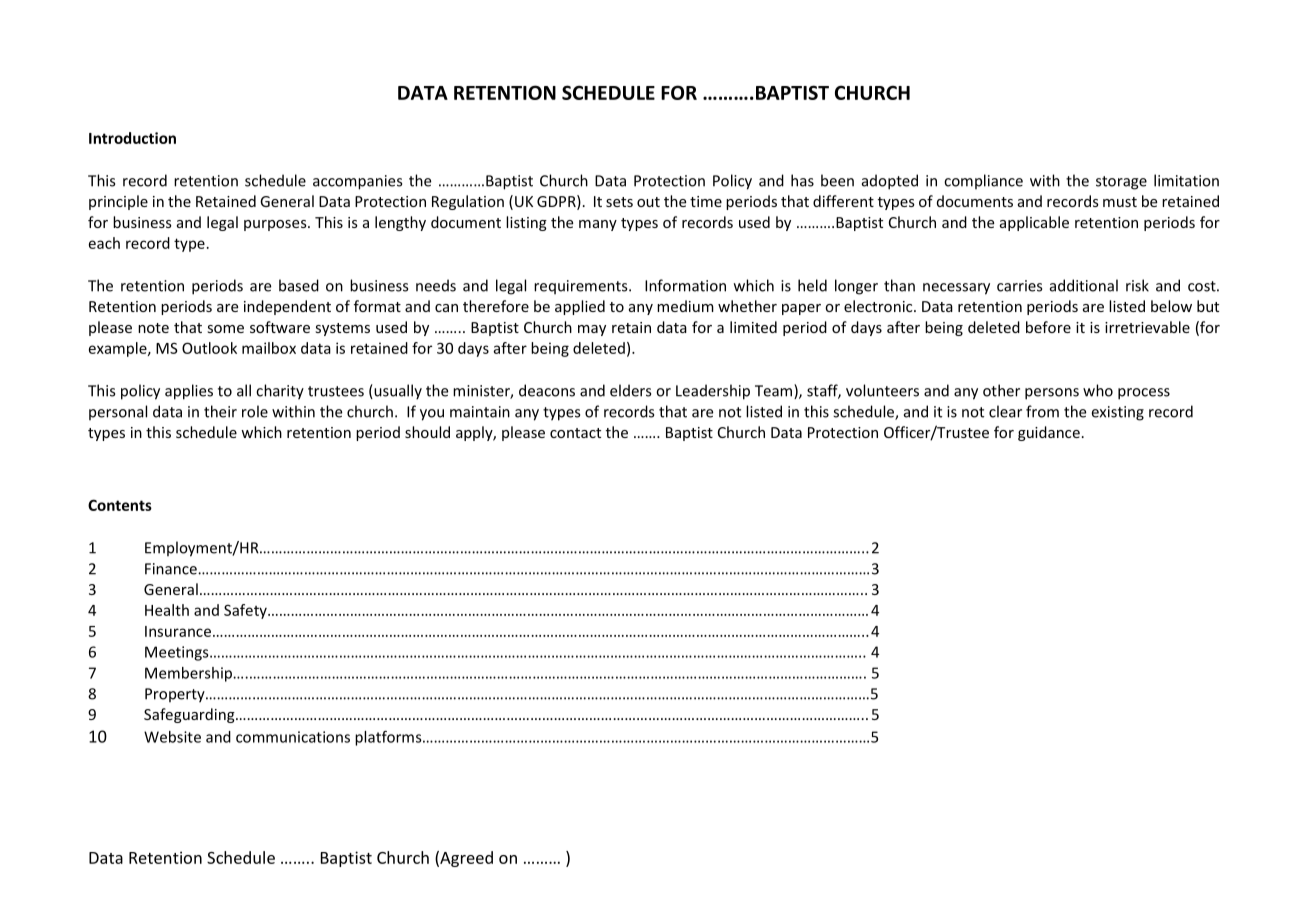 Image resolution: width=1308 pixels, height=924 pixels. Describe the element at coordinates (190, 674) in the screenshot. I see `Membership` at that location.
